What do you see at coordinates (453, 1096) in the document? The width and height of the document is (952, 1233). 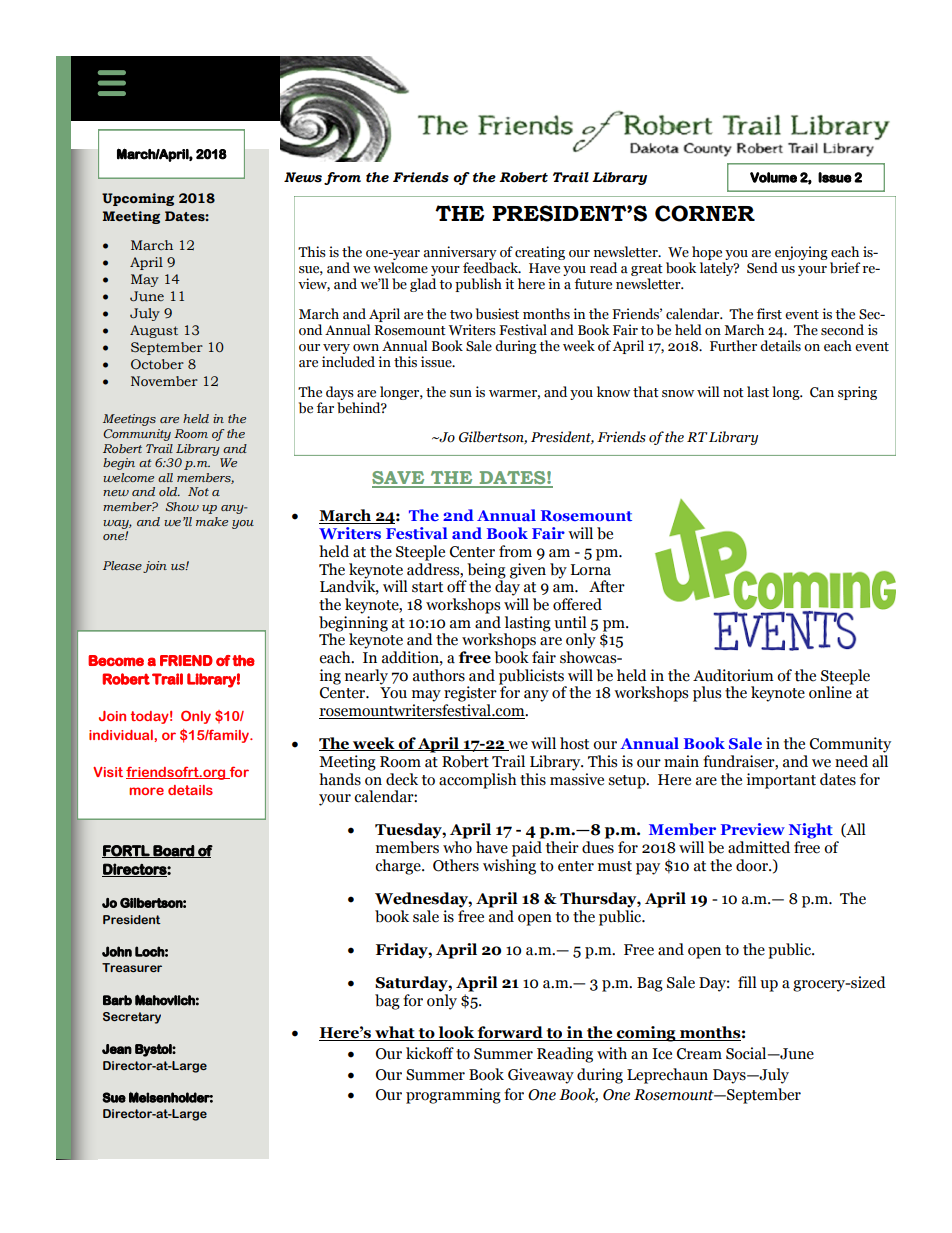 I see `programming` at bounding box center [453, 1096].
